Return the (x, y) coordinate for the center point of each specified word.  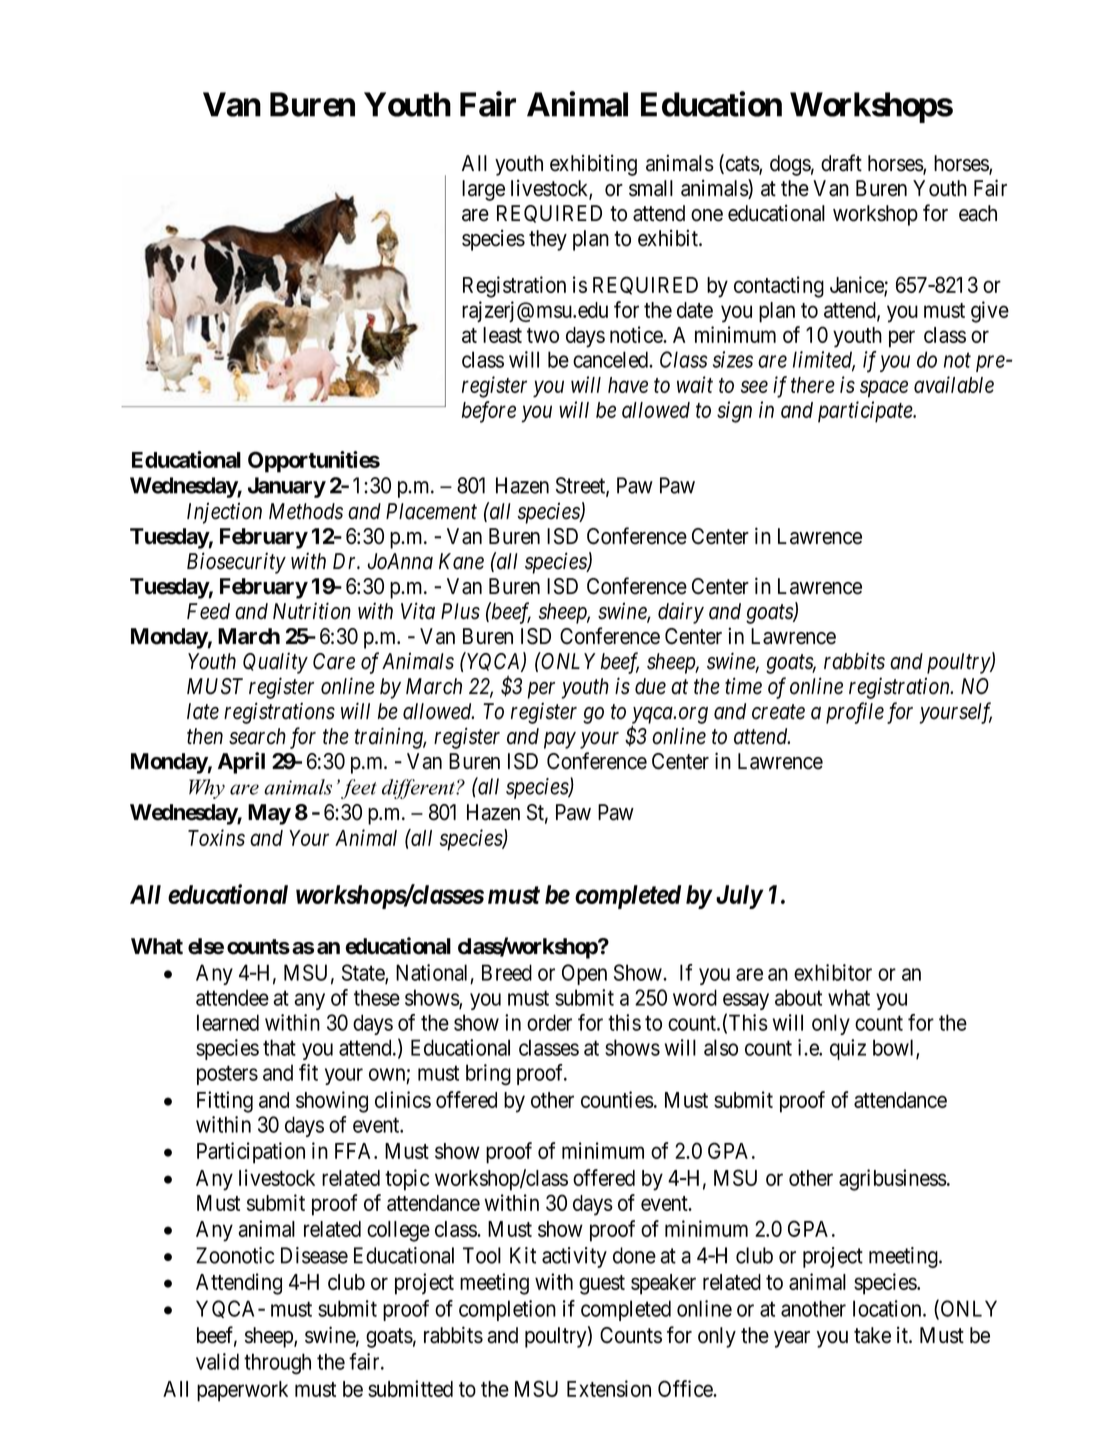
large (483, 190)
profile (855, 713)
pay (560, 740)
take (872, 1335)
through (277, 1364)
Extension (609, 1388)
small (651, 188)
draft (841, 163)
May (269, 814)
